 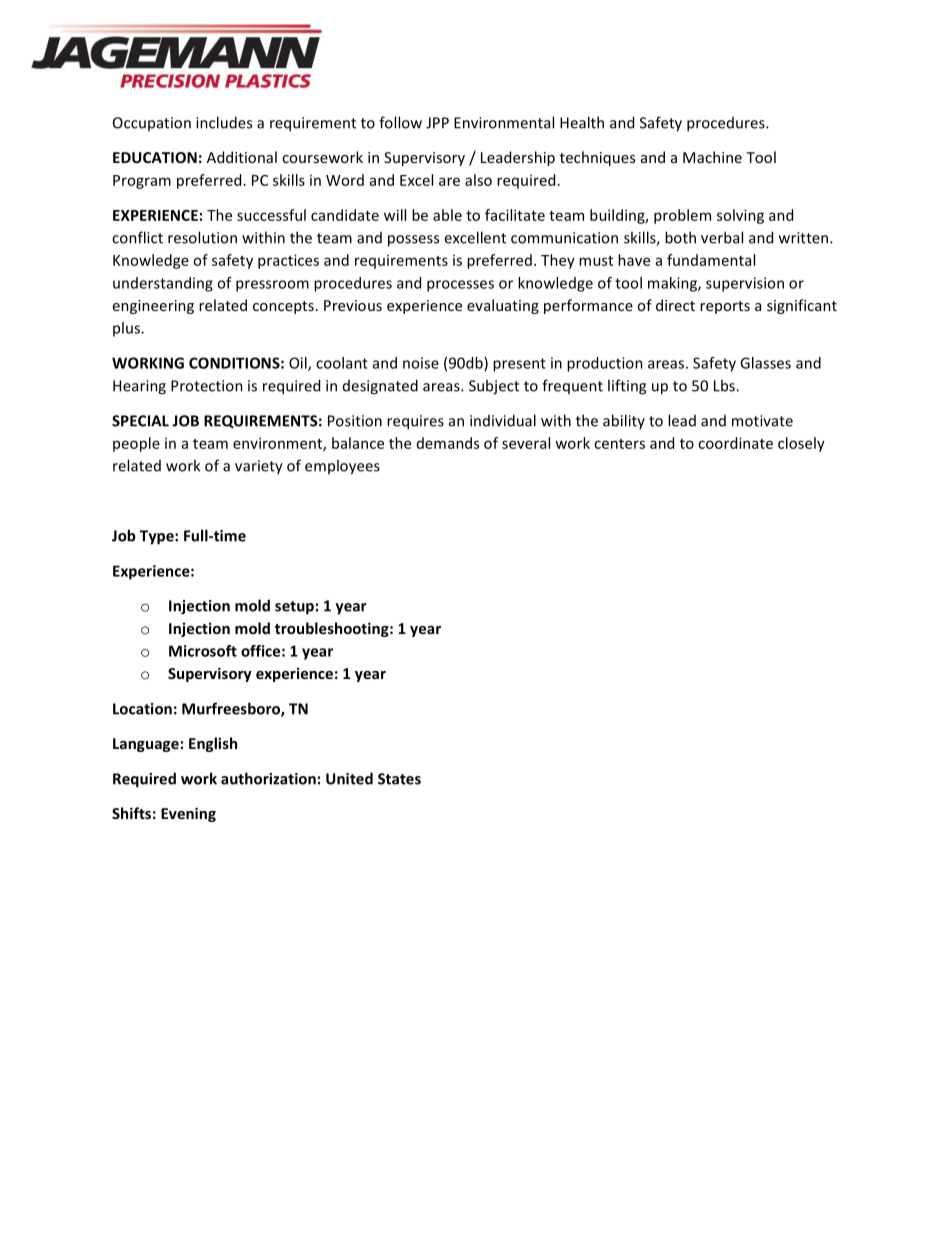 I want to click on Evening, so click(x=188, y=814).
